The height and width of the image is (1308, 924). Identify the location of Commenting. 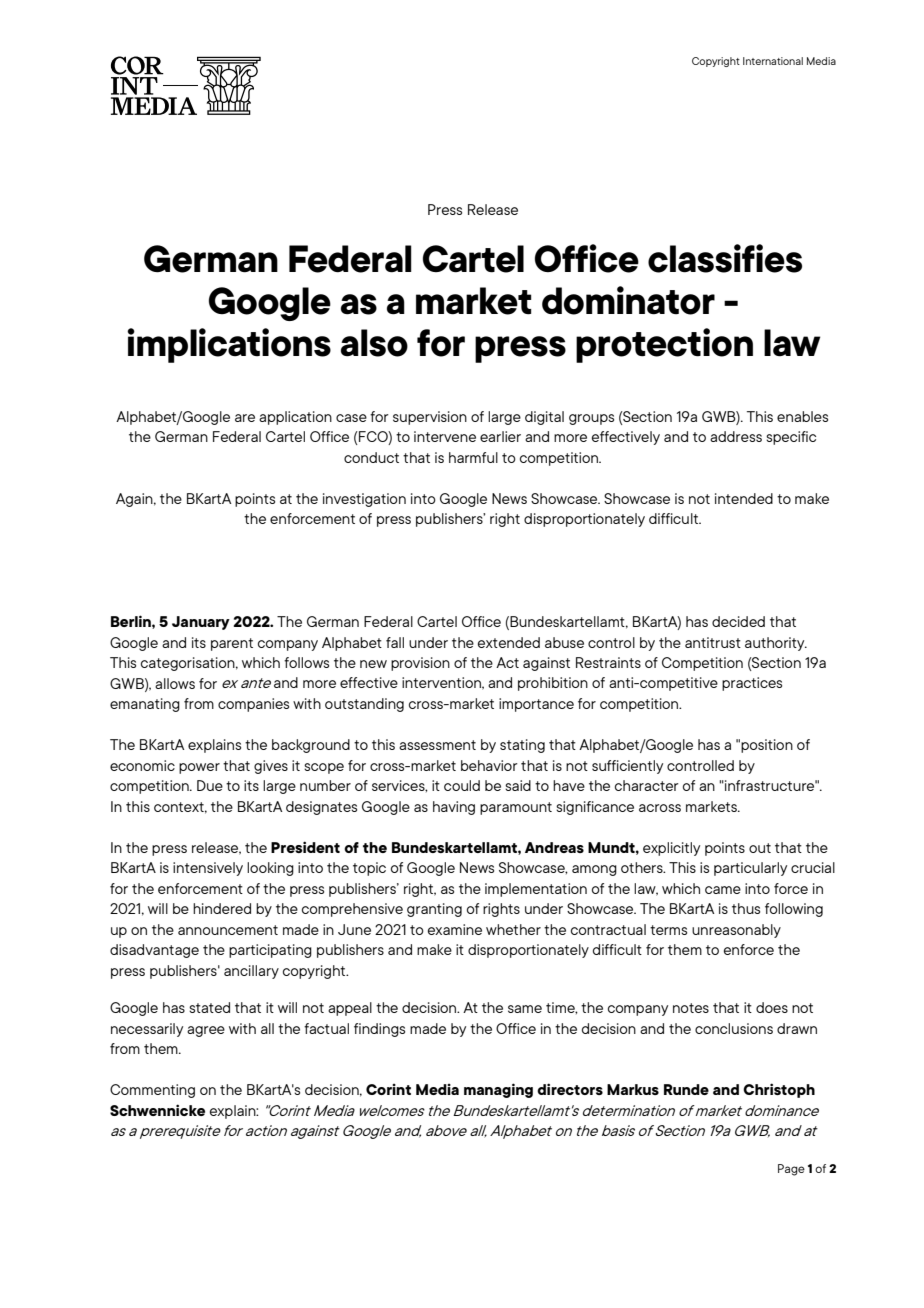
(152, 1091).
